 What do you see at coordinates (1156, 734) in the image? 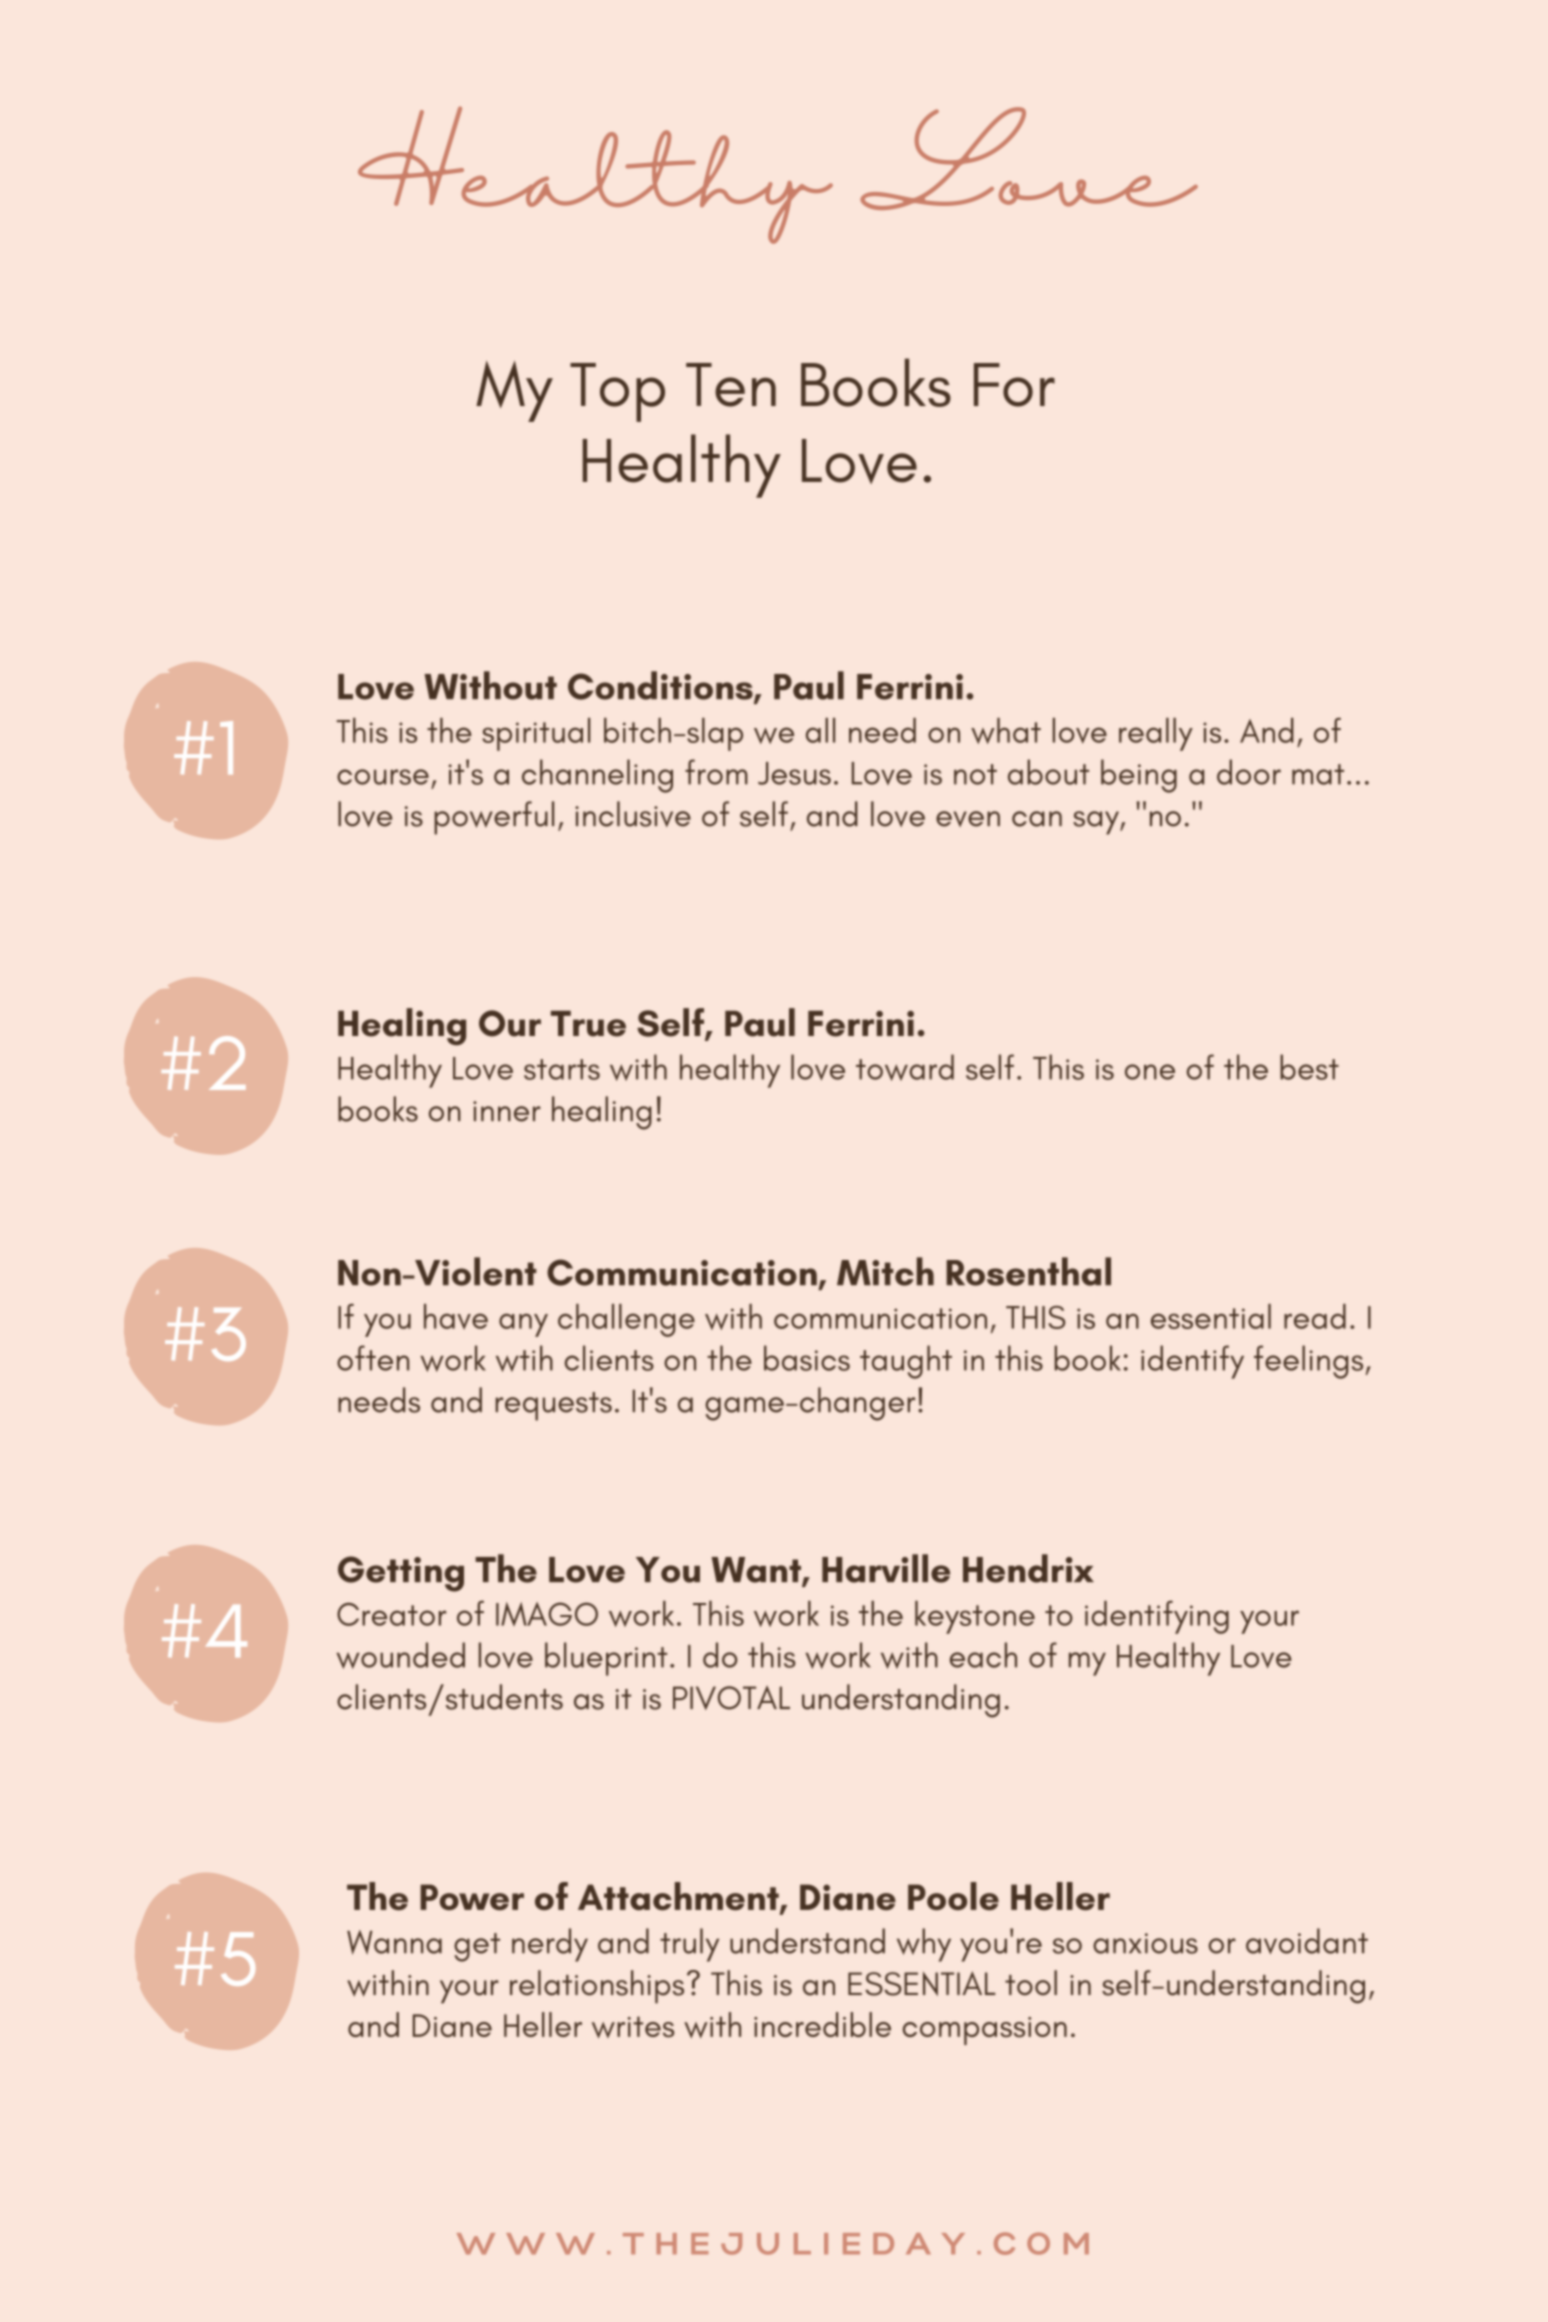
I see `really` at bounding box center [1156, 734].
